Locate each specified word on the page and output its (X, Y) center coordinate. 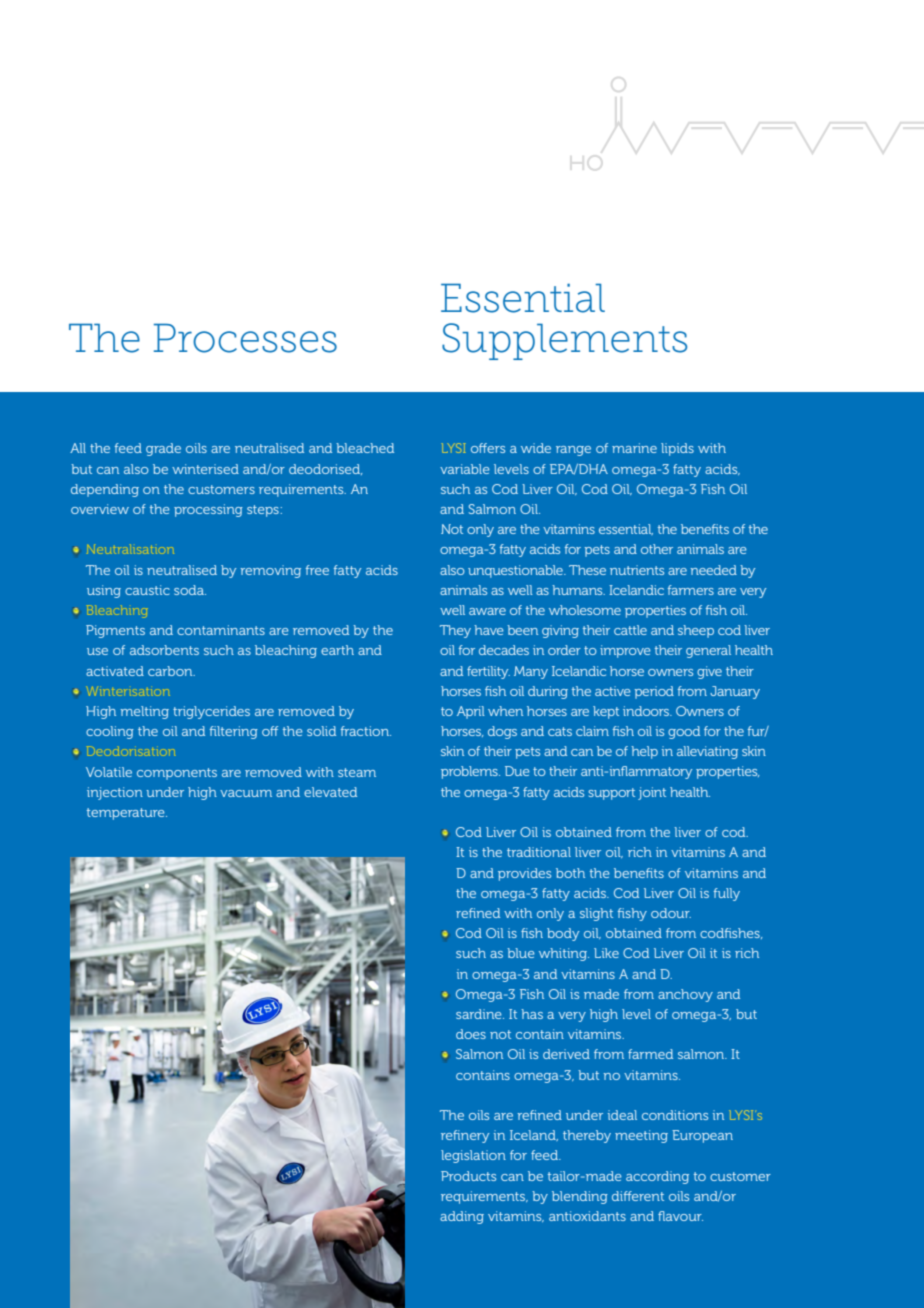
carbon (171, 671)
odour (671, 913)
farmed (650, 1054)
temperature (127, 814)
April (471, 712)
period (654, 692)
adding (462, 1217)
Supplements (564, 341)
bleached (365, 448)
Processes (245, 338)
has (532, 1014)
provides (524, 874)
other (657, 549)
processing (208, 510)
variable (465, 469)
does (471, 1034)
